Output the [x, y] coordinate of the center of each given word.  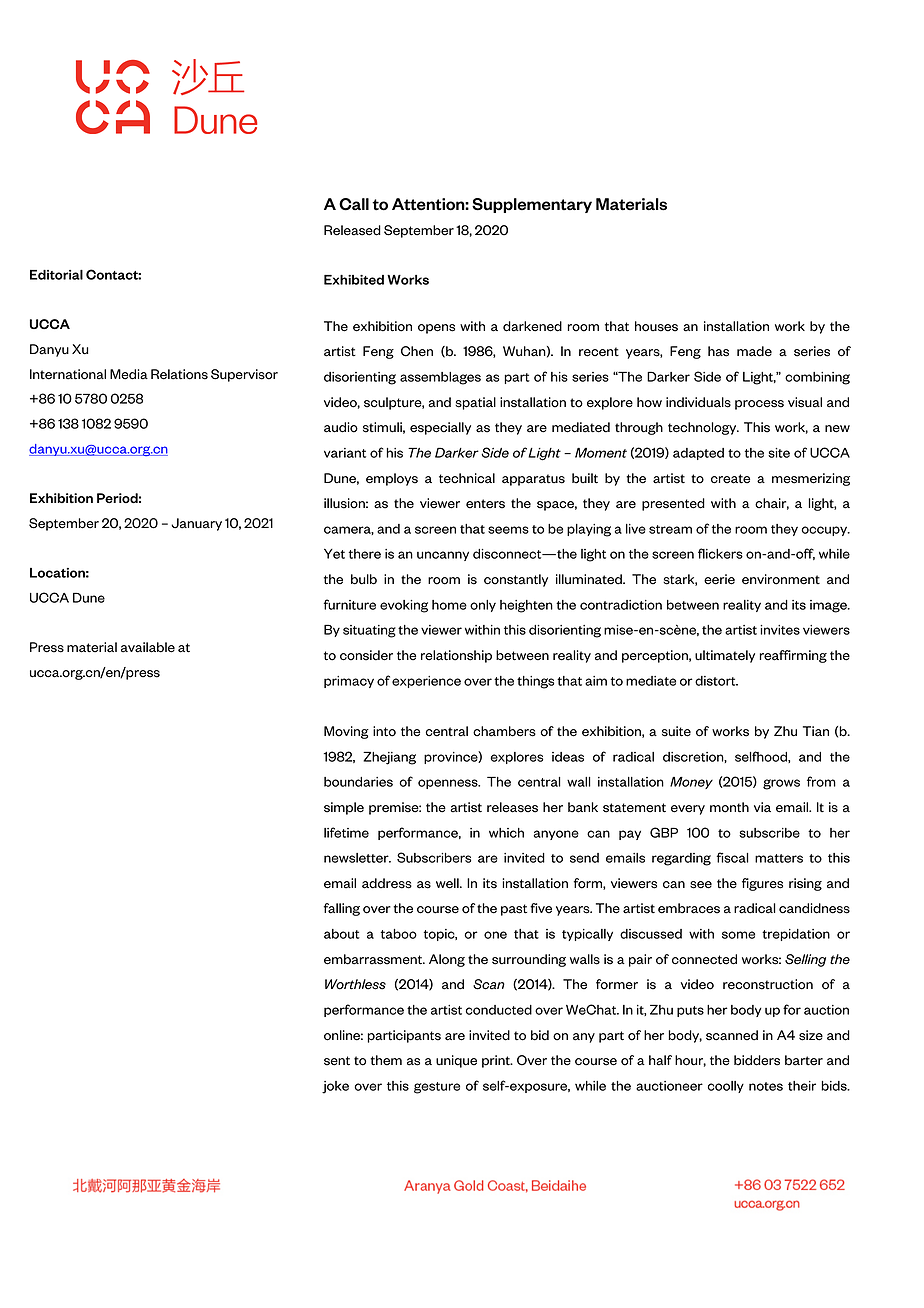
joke [335, 1087]
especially [440, 428]
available [148, 647]
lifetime [346, 832]
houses [656, 326]
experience [426, 682]
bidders [757, 1060]
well [448, 883]
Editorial [56, 275]
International [68, 374]
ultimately [725, 656]
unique [456, 1061]
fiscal [733, 857]
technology [703, 428]
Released [352, 230]
